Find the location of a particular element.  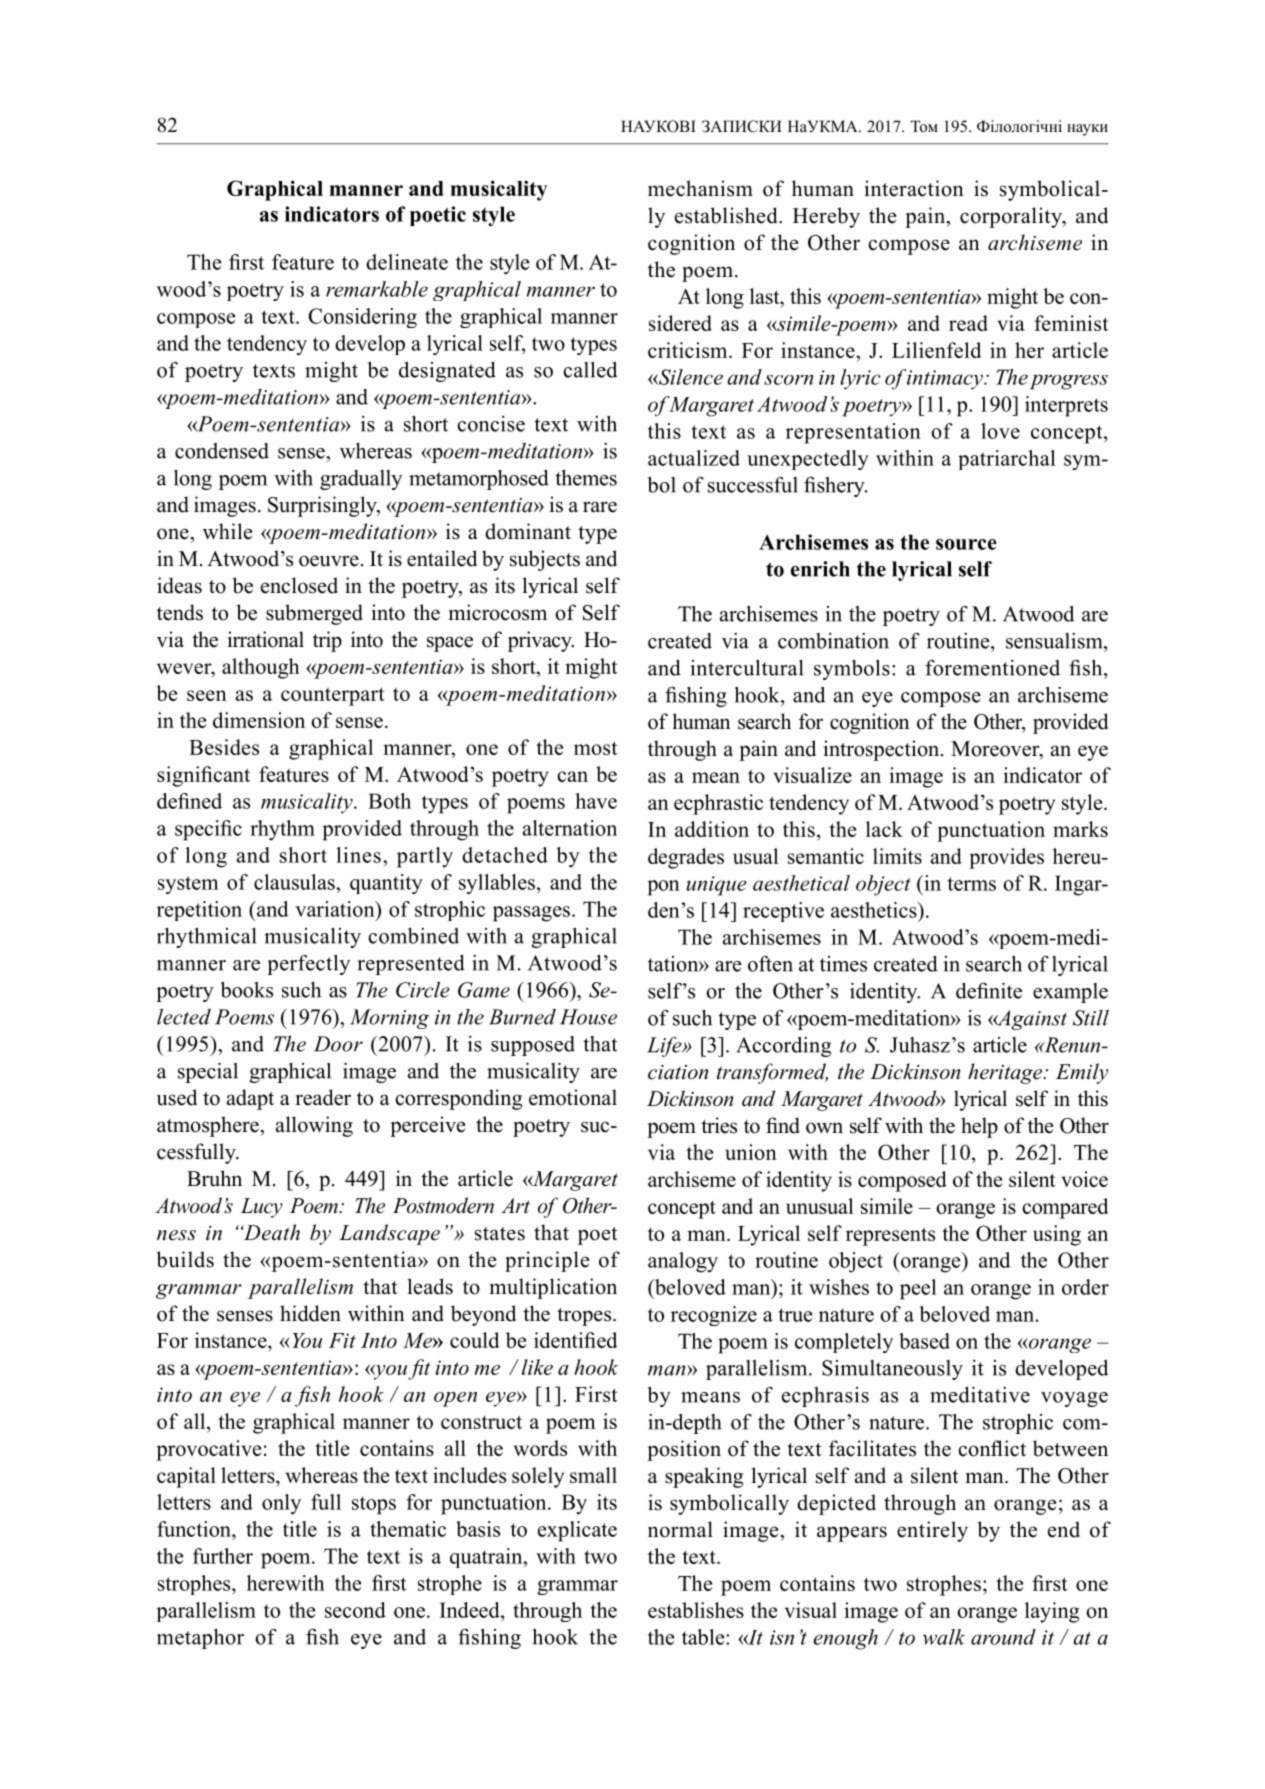

help is located at coordinates (979, 1127).
